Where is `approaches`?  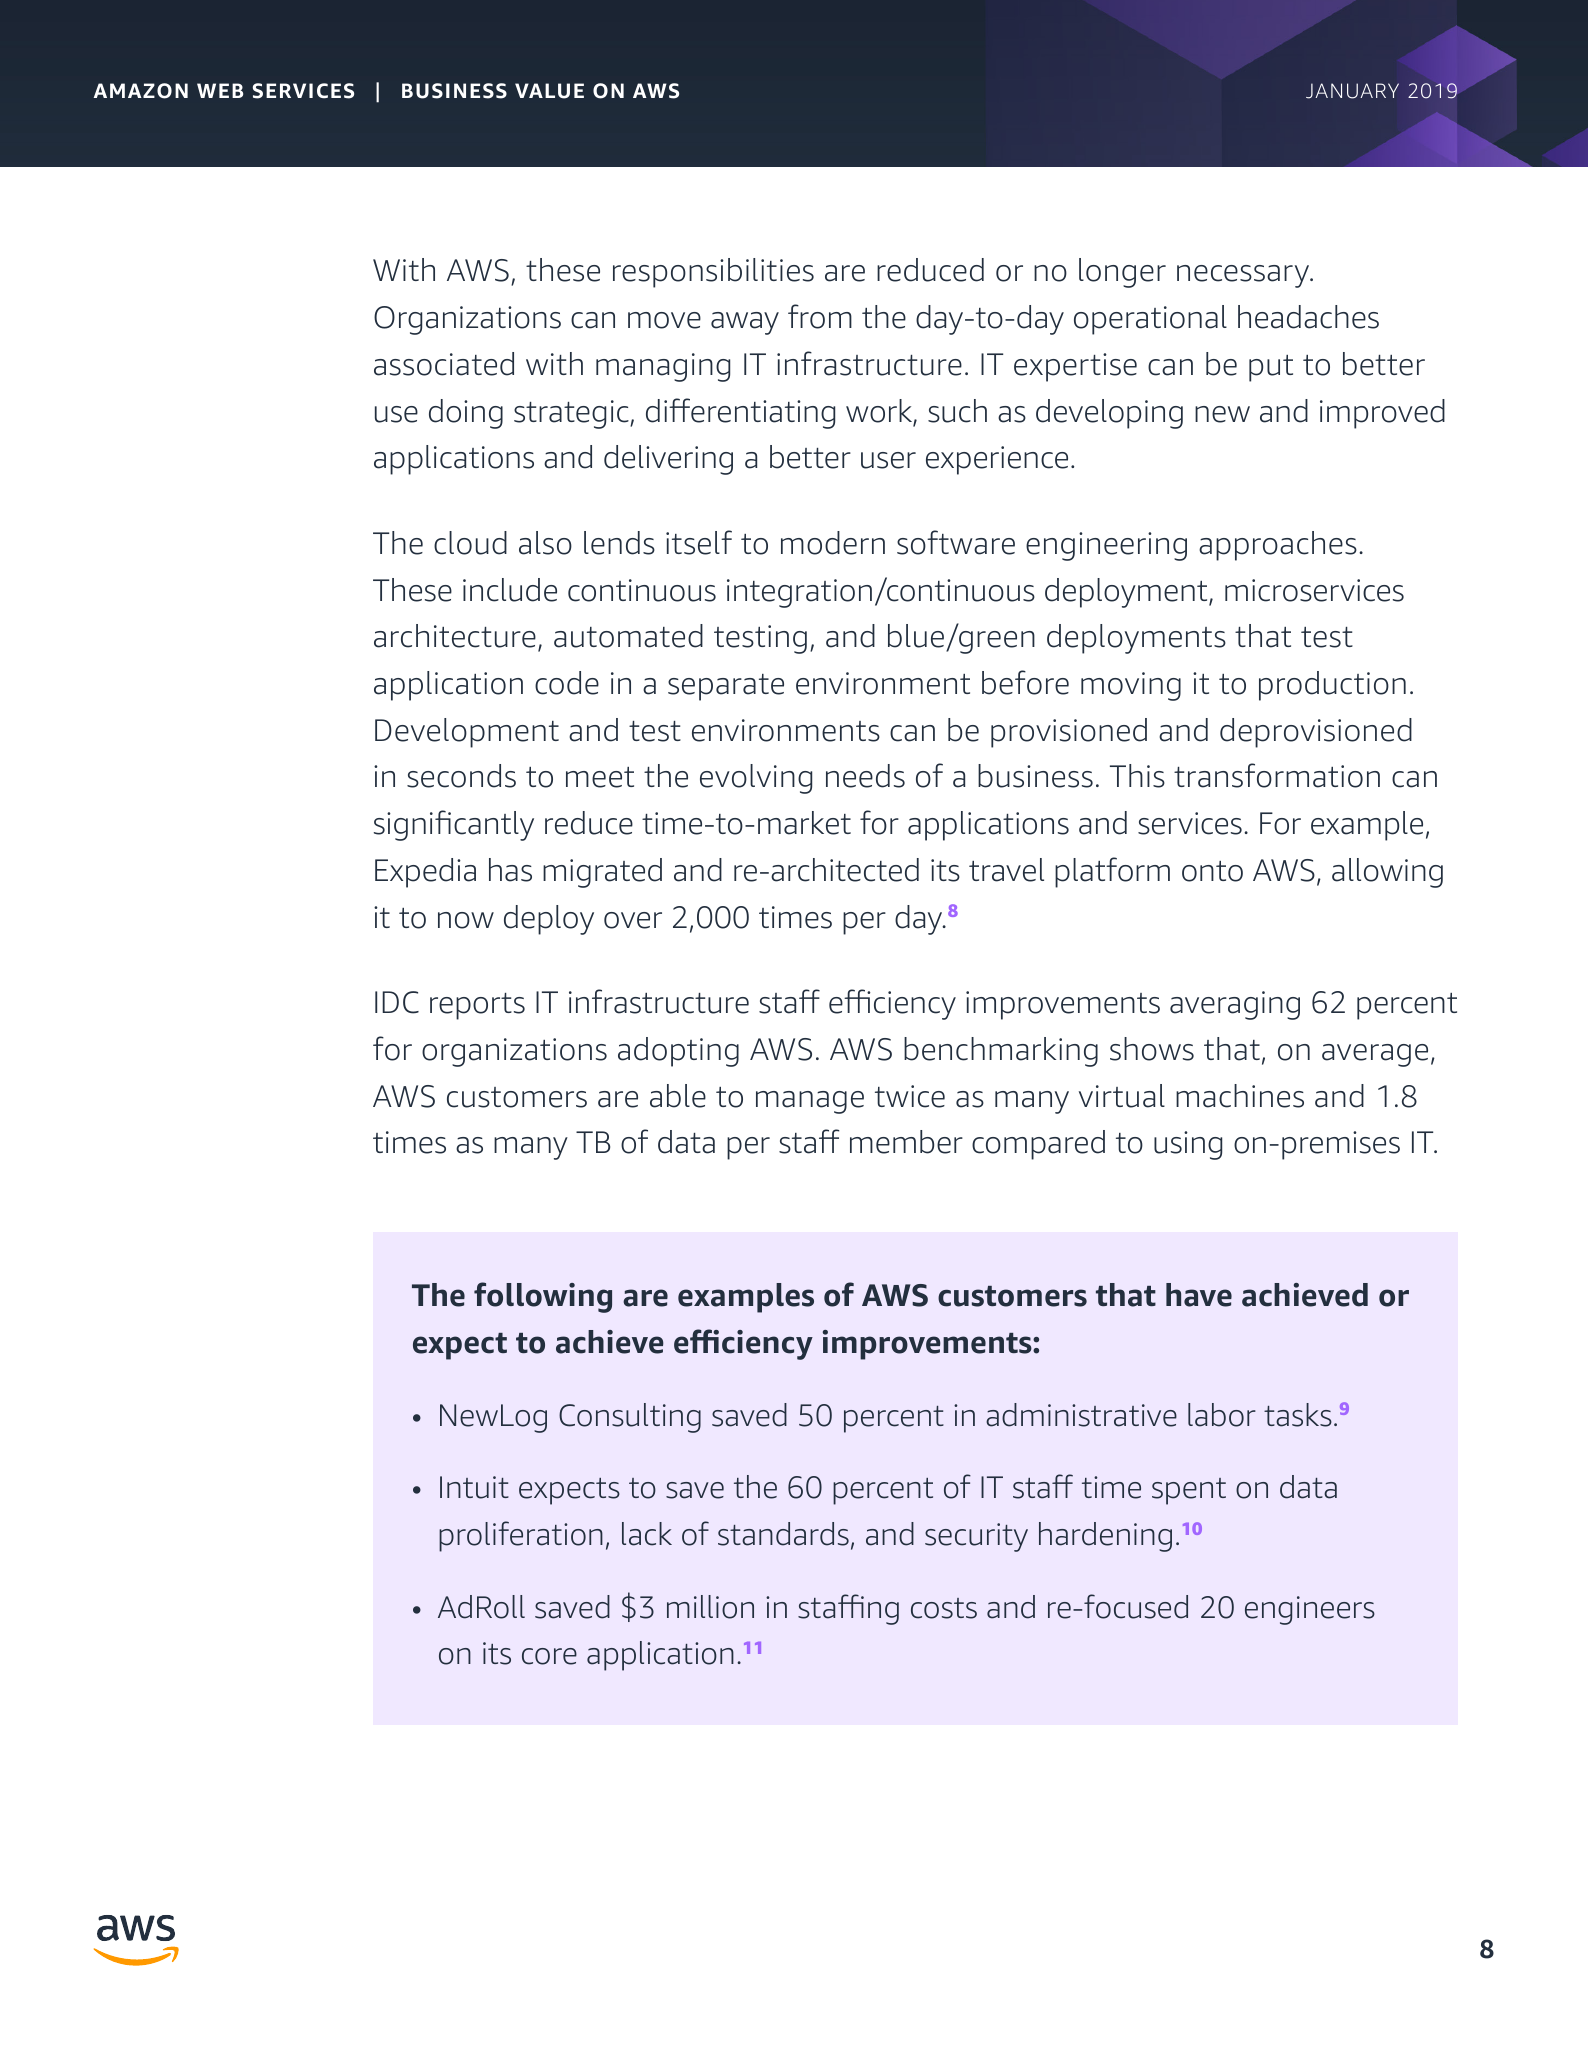
approaches is located at coordinates (1278, 546).
